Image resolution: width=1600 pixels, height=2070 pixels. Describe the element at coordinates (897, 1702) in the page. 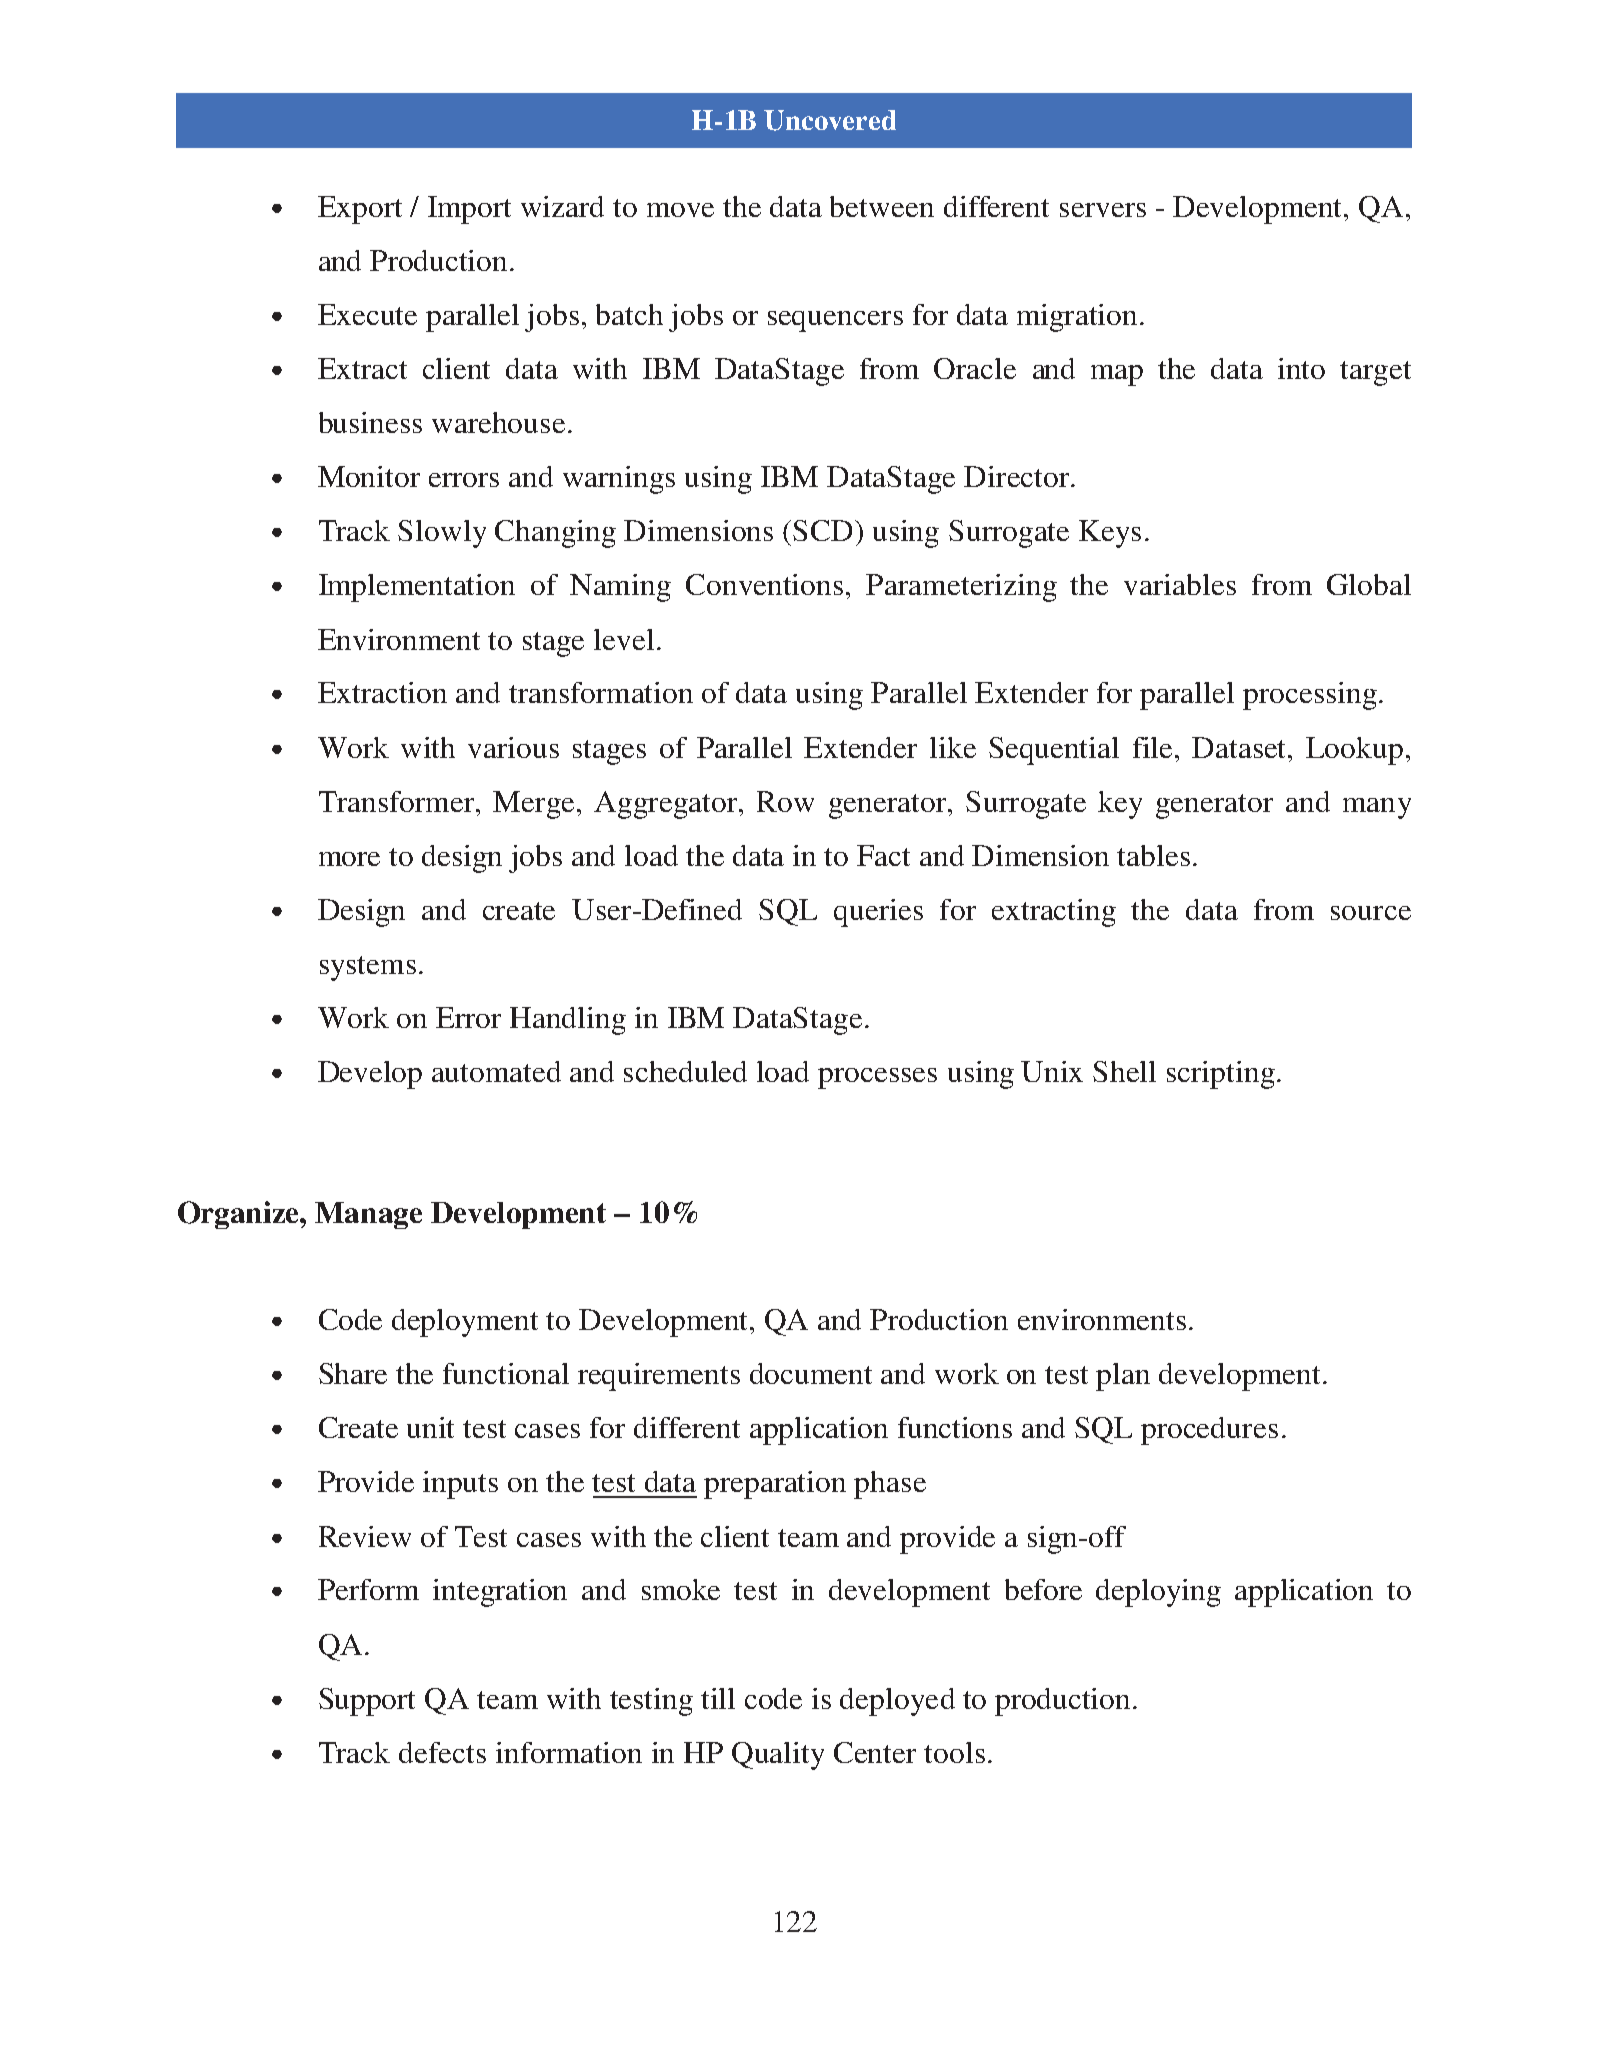

I see `deployed` at that location.
